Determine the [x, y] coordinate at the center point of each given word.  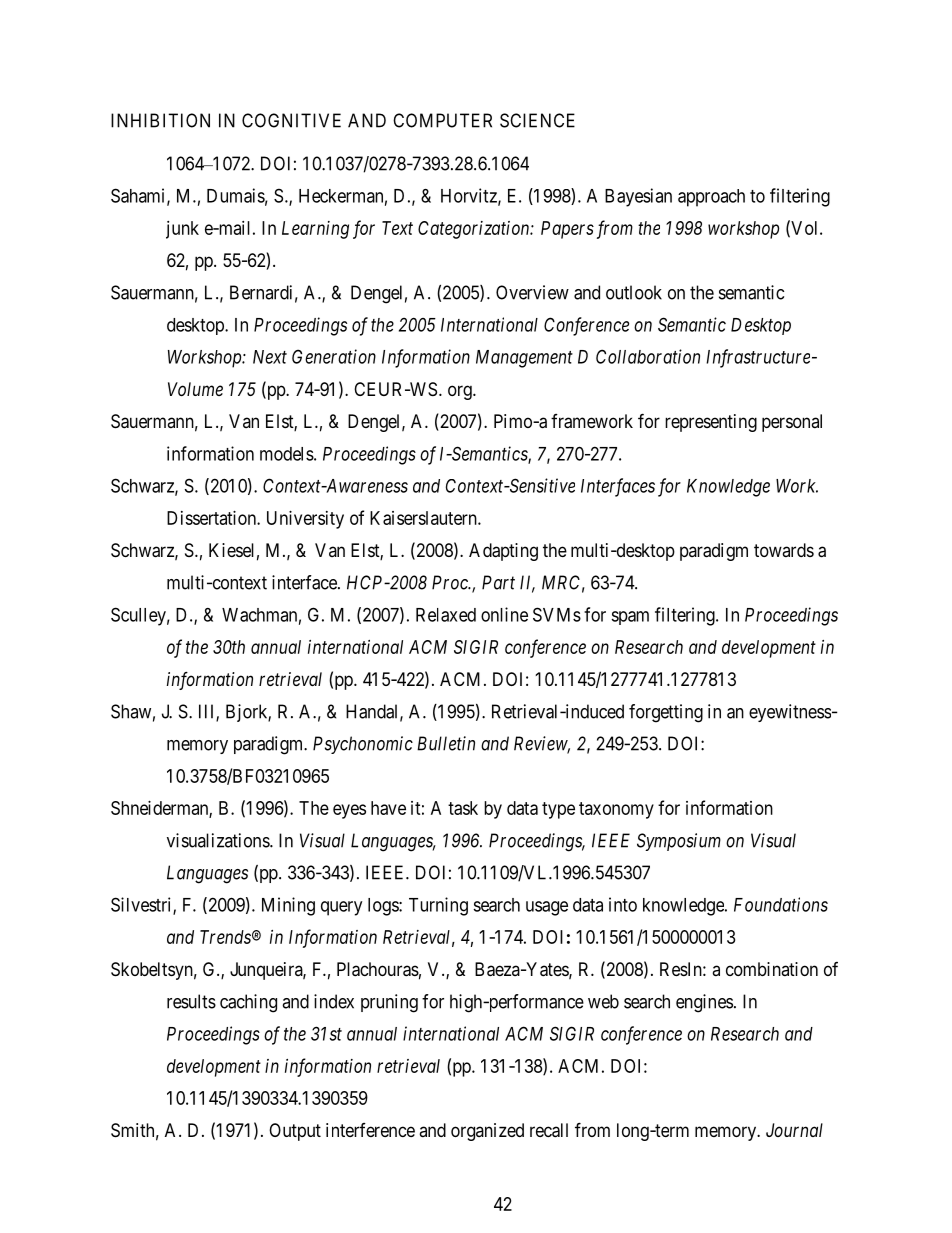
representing [711, 423]
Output [295, 1132]
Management [524, 359]
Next [270, 357]
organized [487, 1132]
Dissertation [212, 518]
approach [711, 198]
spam [630, 618]
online [504, 614]
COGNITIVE [291, 120]
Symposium [679, 842]
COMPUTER [442, 120]
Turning [438, 906]
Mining [288, 906]
